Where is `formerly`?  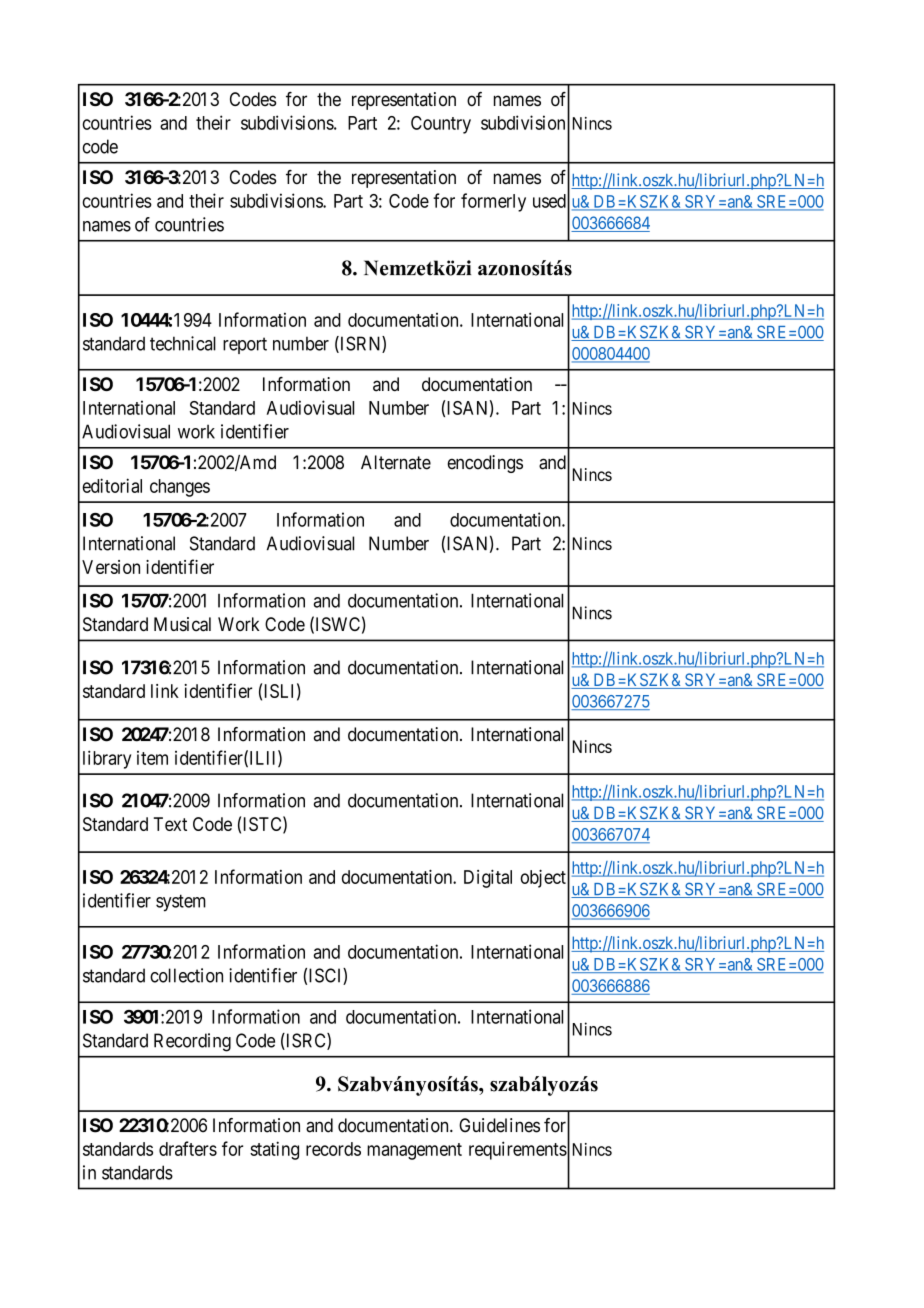 formerly is located at coordinates (493, 202).
